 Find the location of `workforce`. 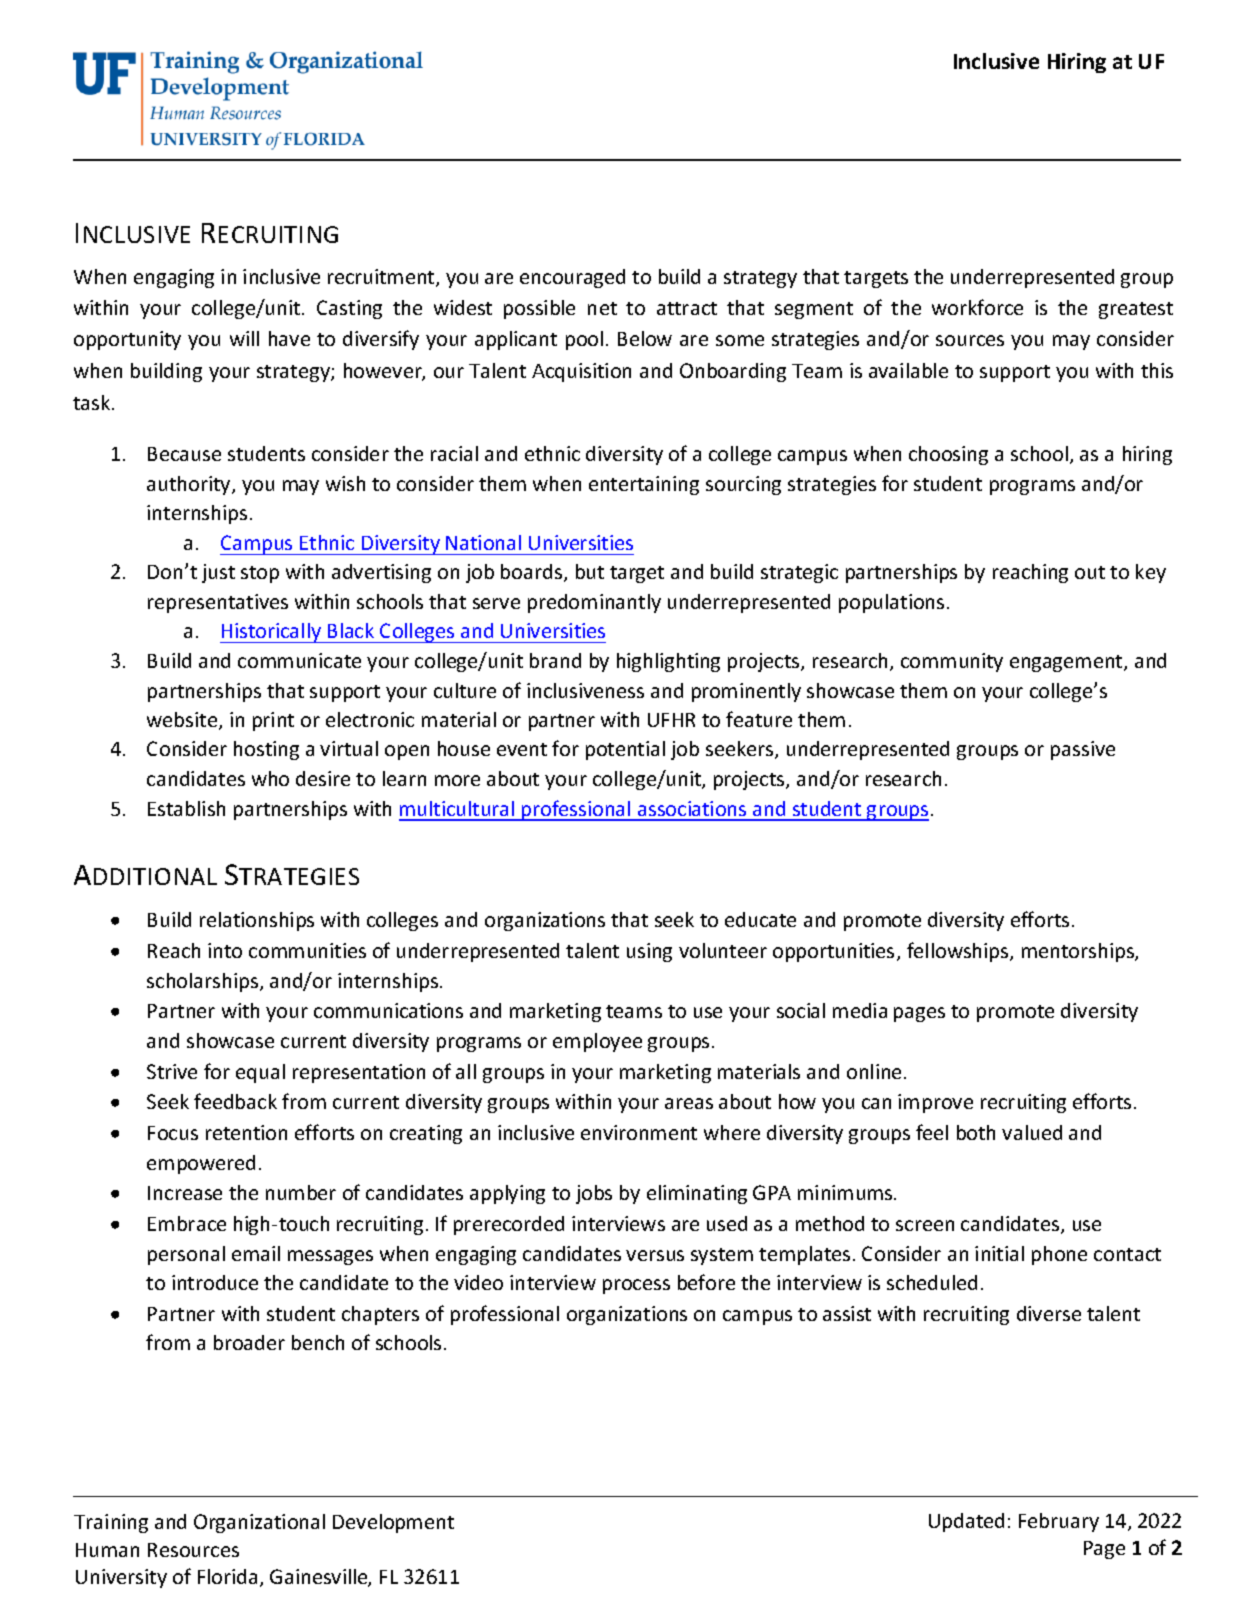

workforce is located at coordinates (977, 307).
